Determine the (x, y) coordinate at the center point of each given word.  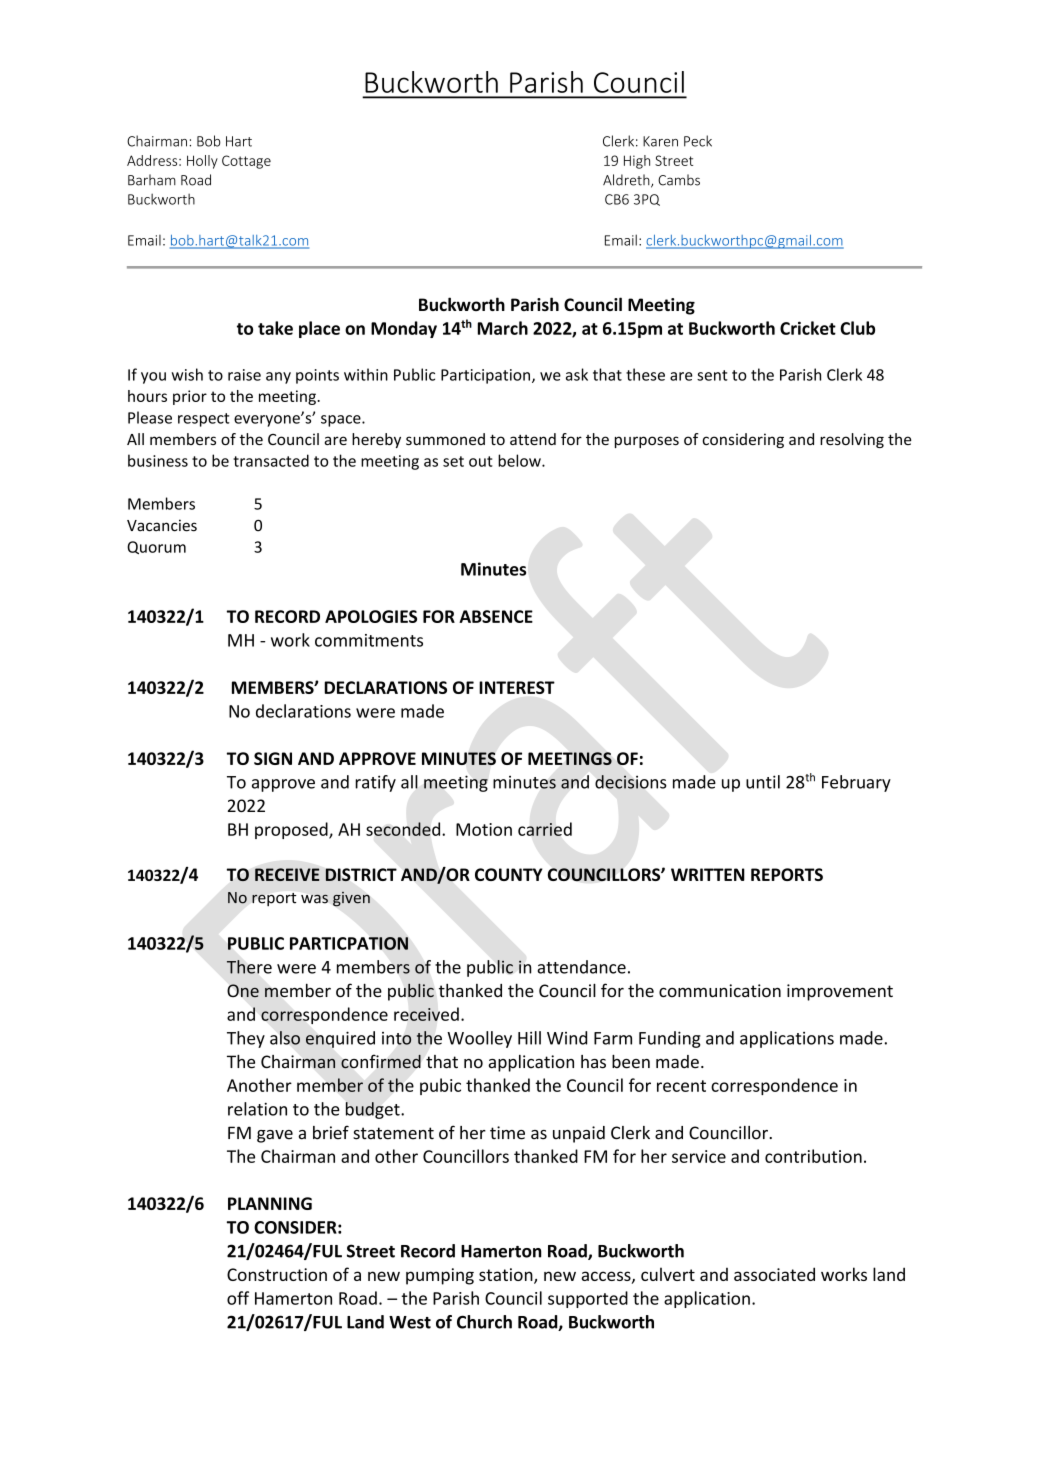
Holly (202, 162)
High (637, 162)
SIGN (273, 758)
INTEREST (517, 687)
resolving (852, 440)
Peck (698, 141)
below (520, 460)
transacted (271, 460)
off (238, 1298)
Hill (529, 1038)
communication (720, 990)
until (763, 782)
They (246, 1039)
